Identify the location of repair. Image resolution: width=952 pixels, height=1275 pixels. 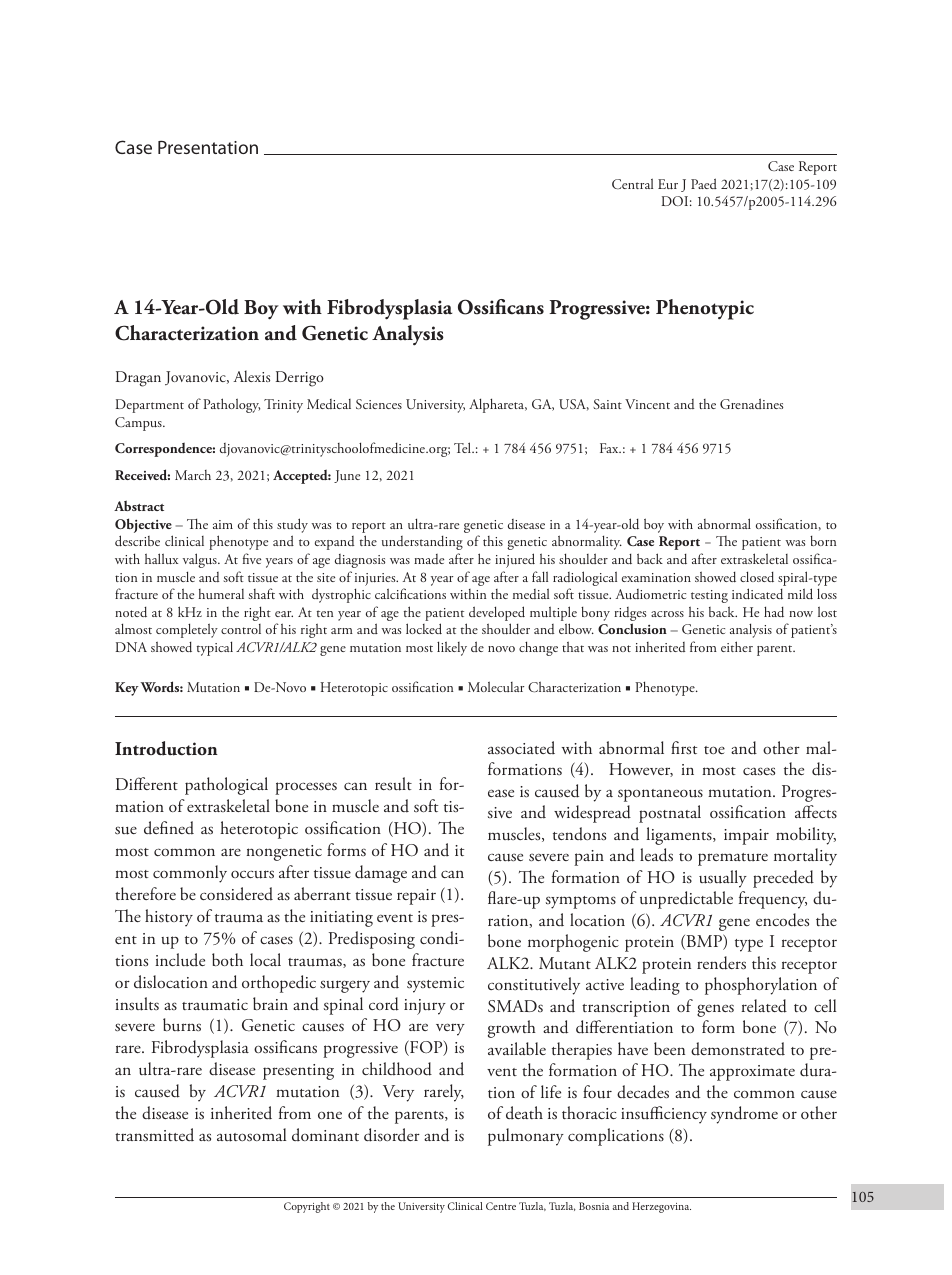
(416, 897).
